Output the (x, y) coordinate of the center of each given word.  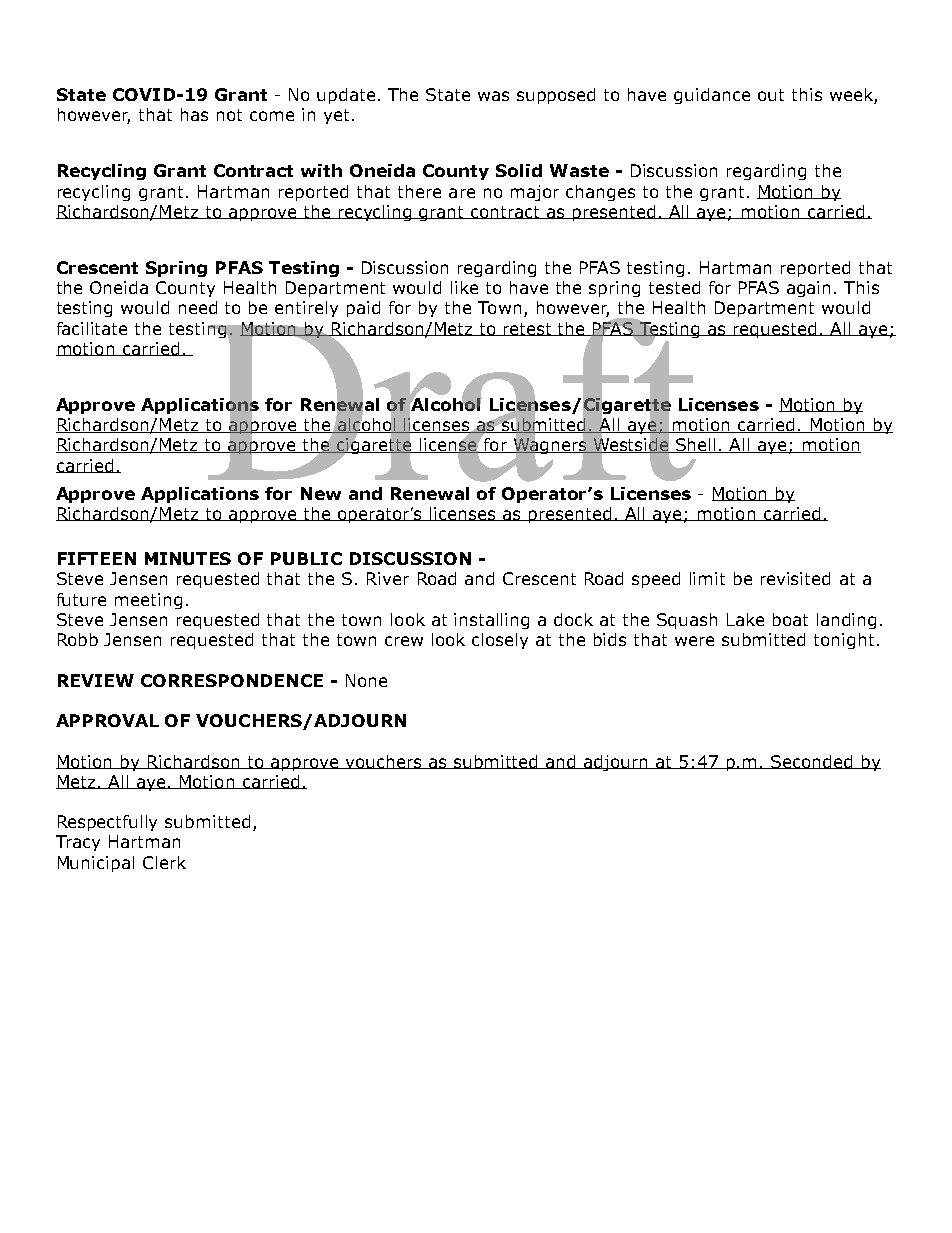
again (808, 289)
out (771, 95)
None (366, 680)
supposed (556, 96)
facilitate (92, 328)
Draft (452, 398)
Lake (745, 619)
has (194, 114)
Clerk (164, 862)
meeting (148, 601)
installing (491, 621)
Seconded (813, 762)
